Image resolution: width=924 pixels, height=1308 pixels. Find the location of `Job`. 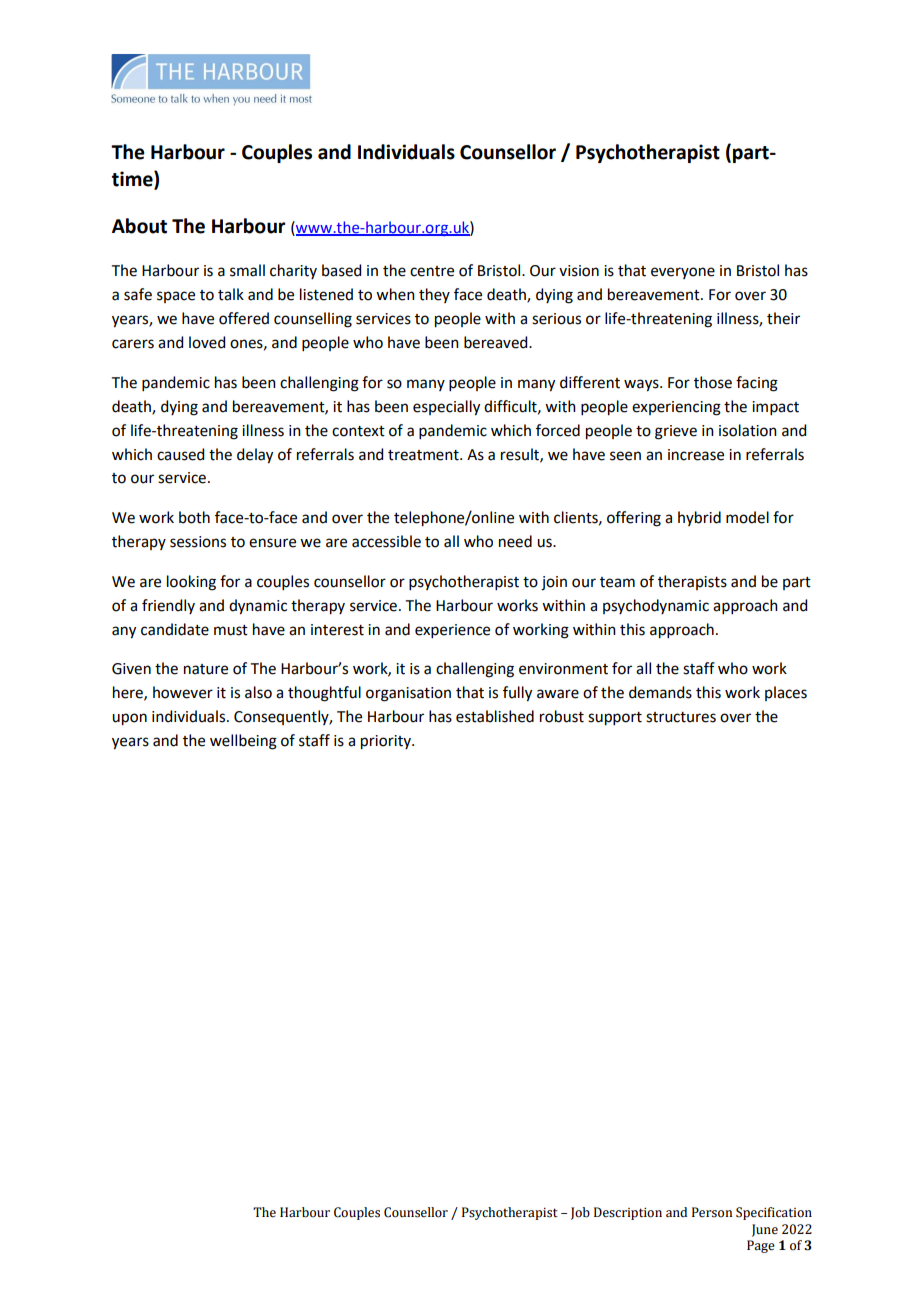

Job is located at coordinates (580, 1213).
